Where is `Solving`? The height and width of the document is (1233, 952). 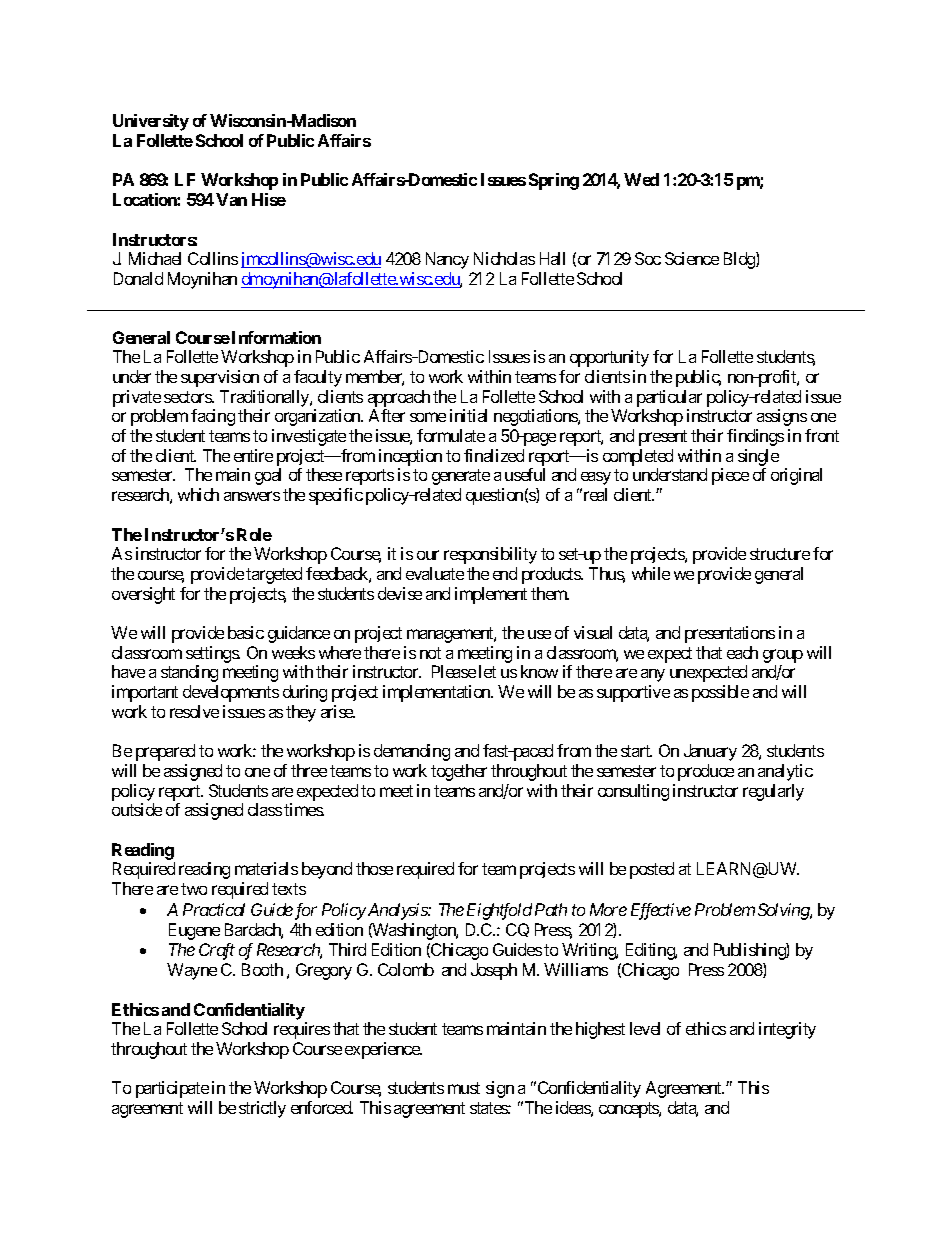
Solving is located at coordinates (784, 911).
